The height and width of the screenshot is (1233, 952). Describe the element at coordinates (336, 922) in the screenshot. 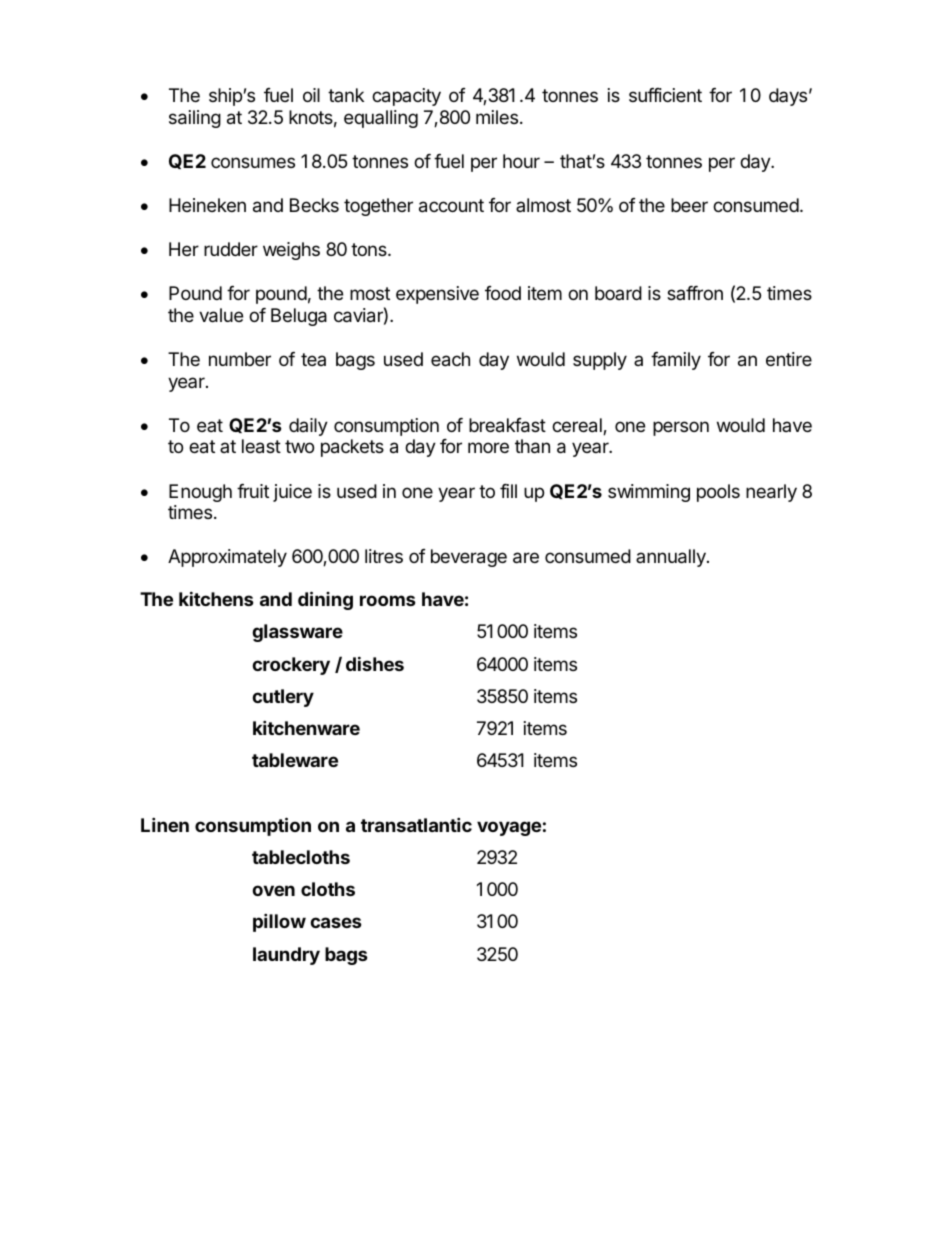

I see `cases` at that location.
